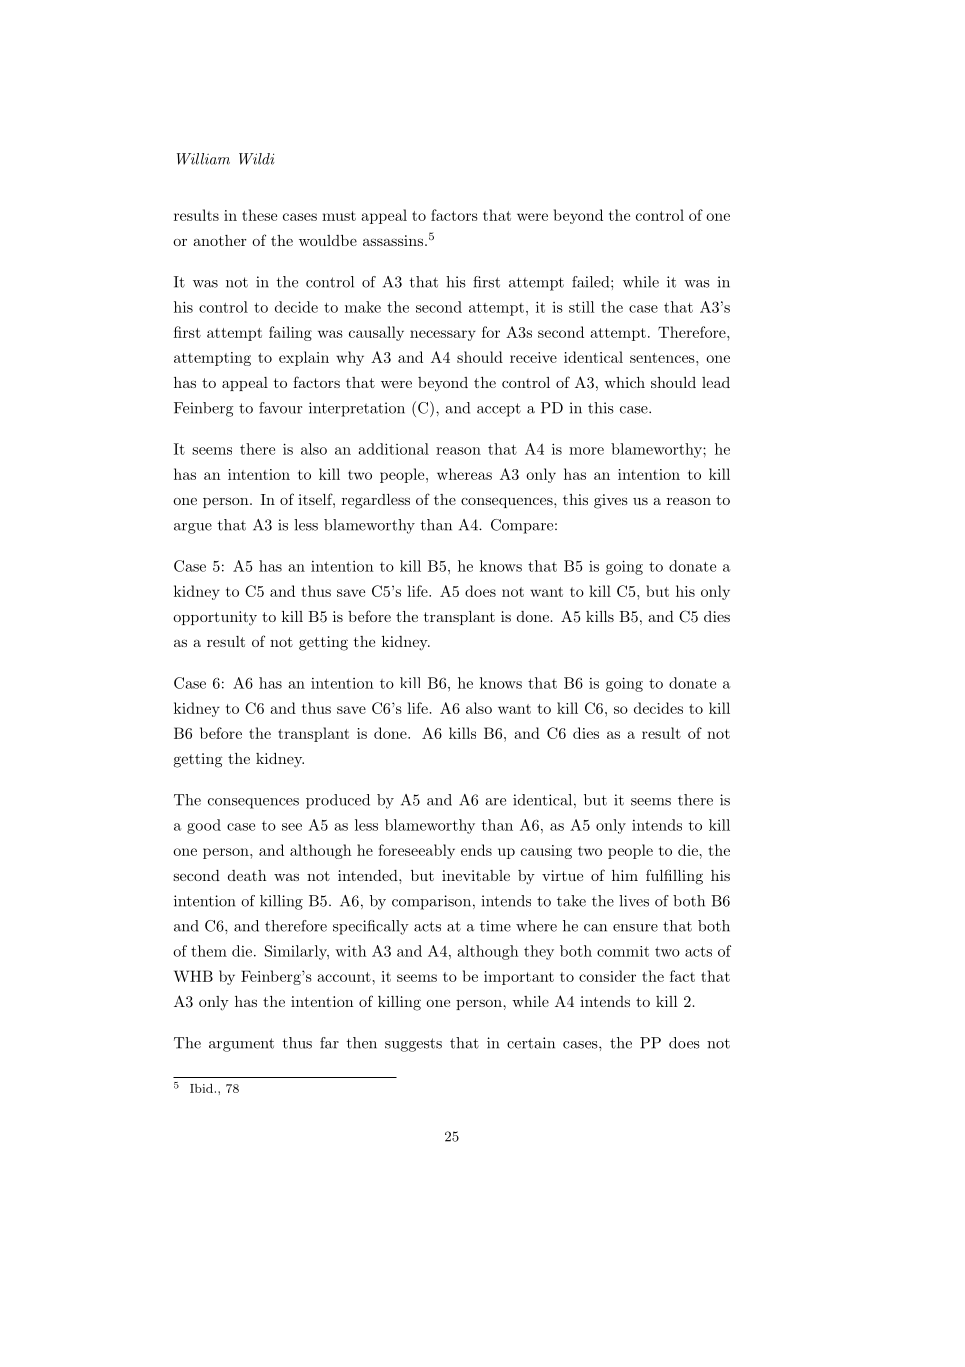 Image resolution: width=965 pixels, height=1367 pixels. Describe the element at coordinates (259, 215) in the screenshot. I see `these` at that location.
